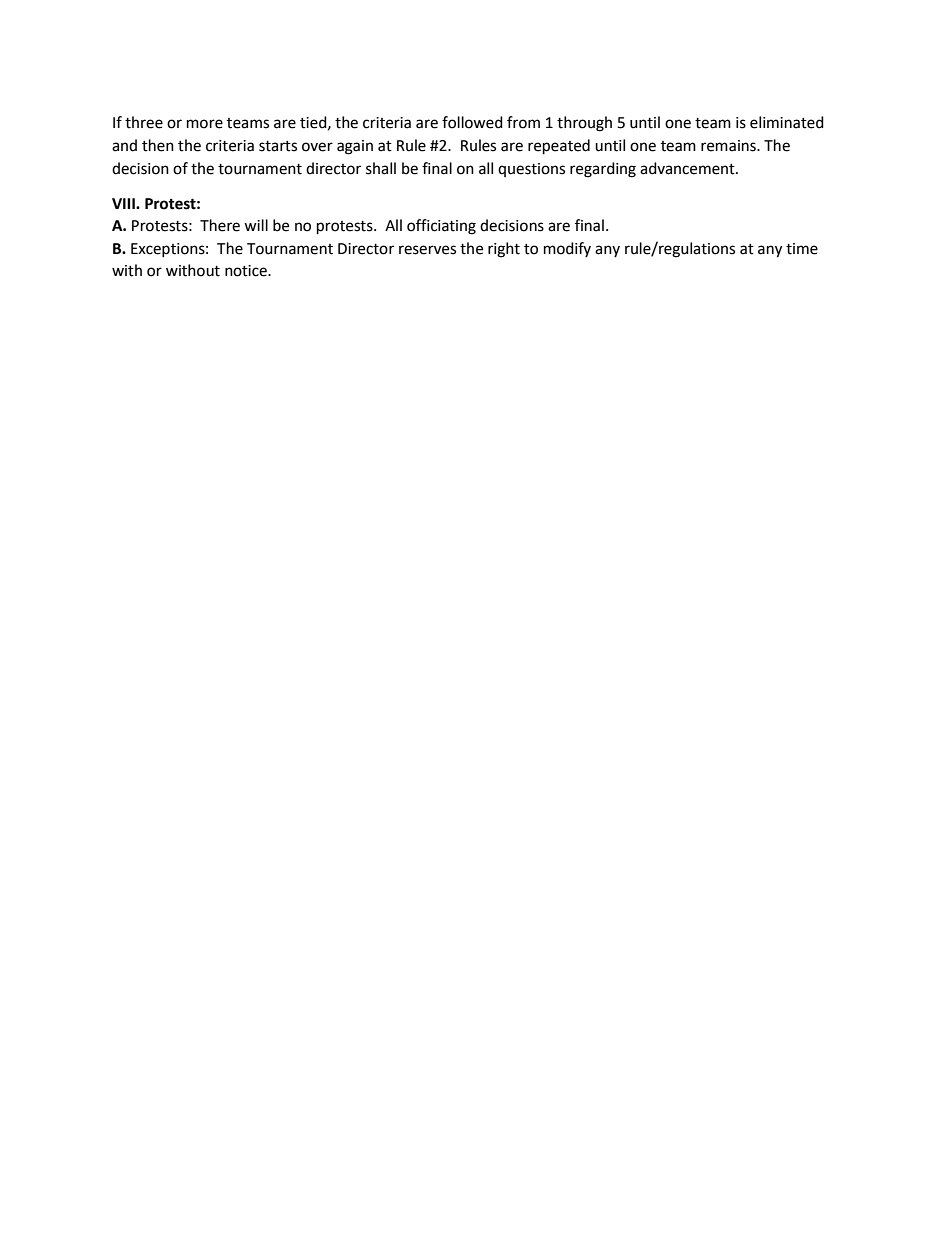 The height and width of the page is (1233, 952). Describe the element at coordinates (603, 170) in the page. I see `regarding` at that location.
